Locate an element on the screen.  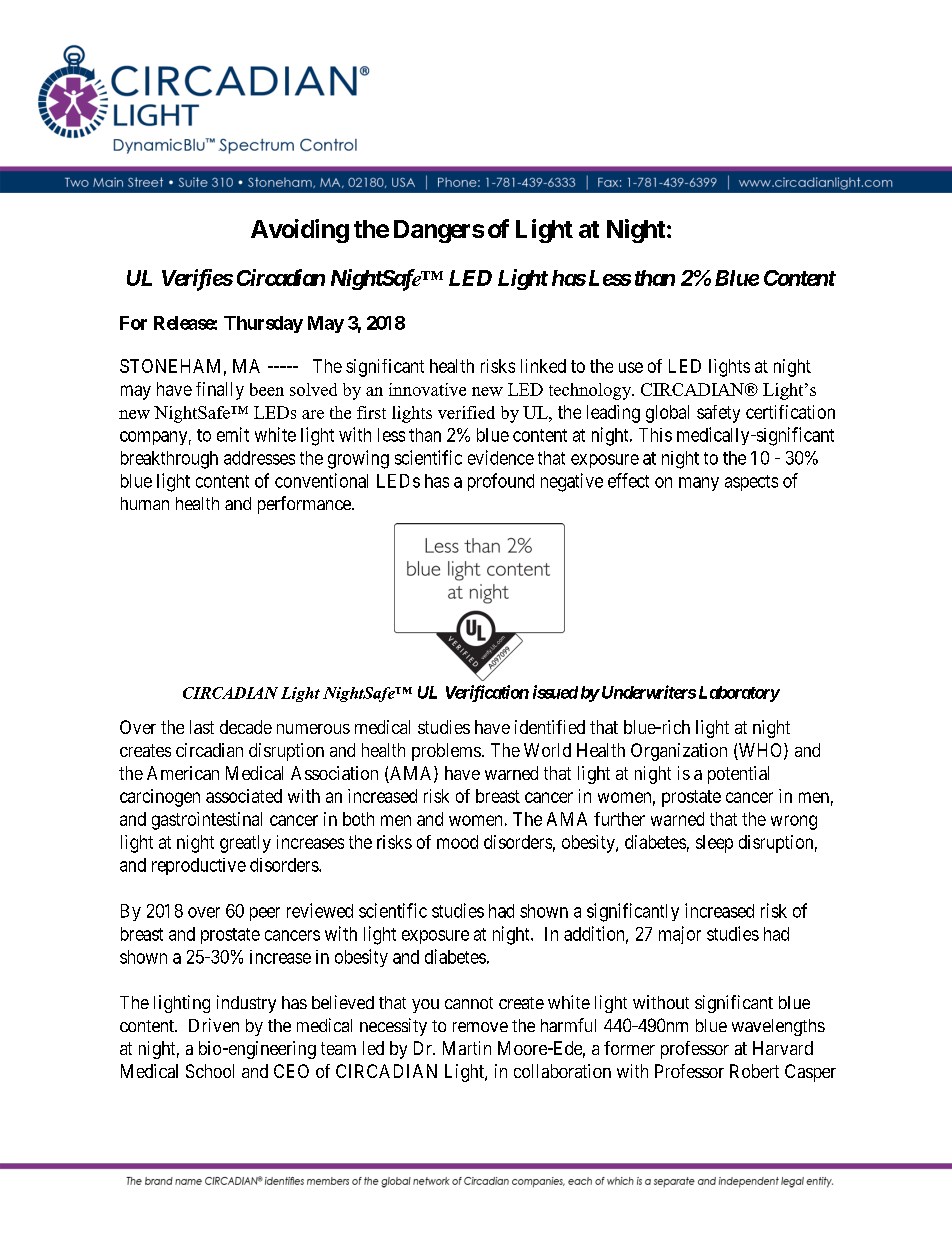
aspects is located at coordinates (751, 483).
